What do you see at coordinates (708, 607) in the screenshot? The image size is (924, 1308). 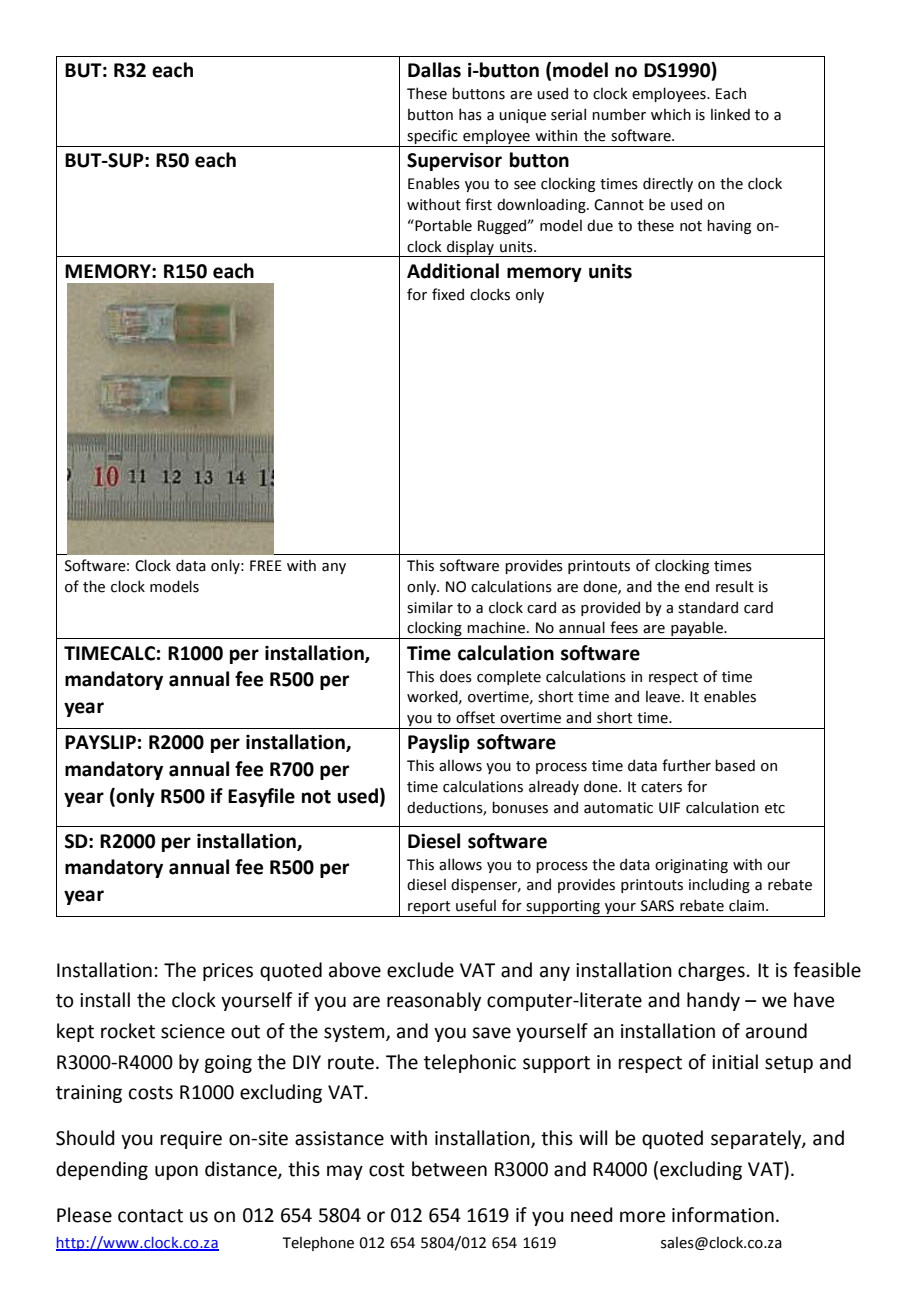 I see `standard` at bounding box center [708, 607].
